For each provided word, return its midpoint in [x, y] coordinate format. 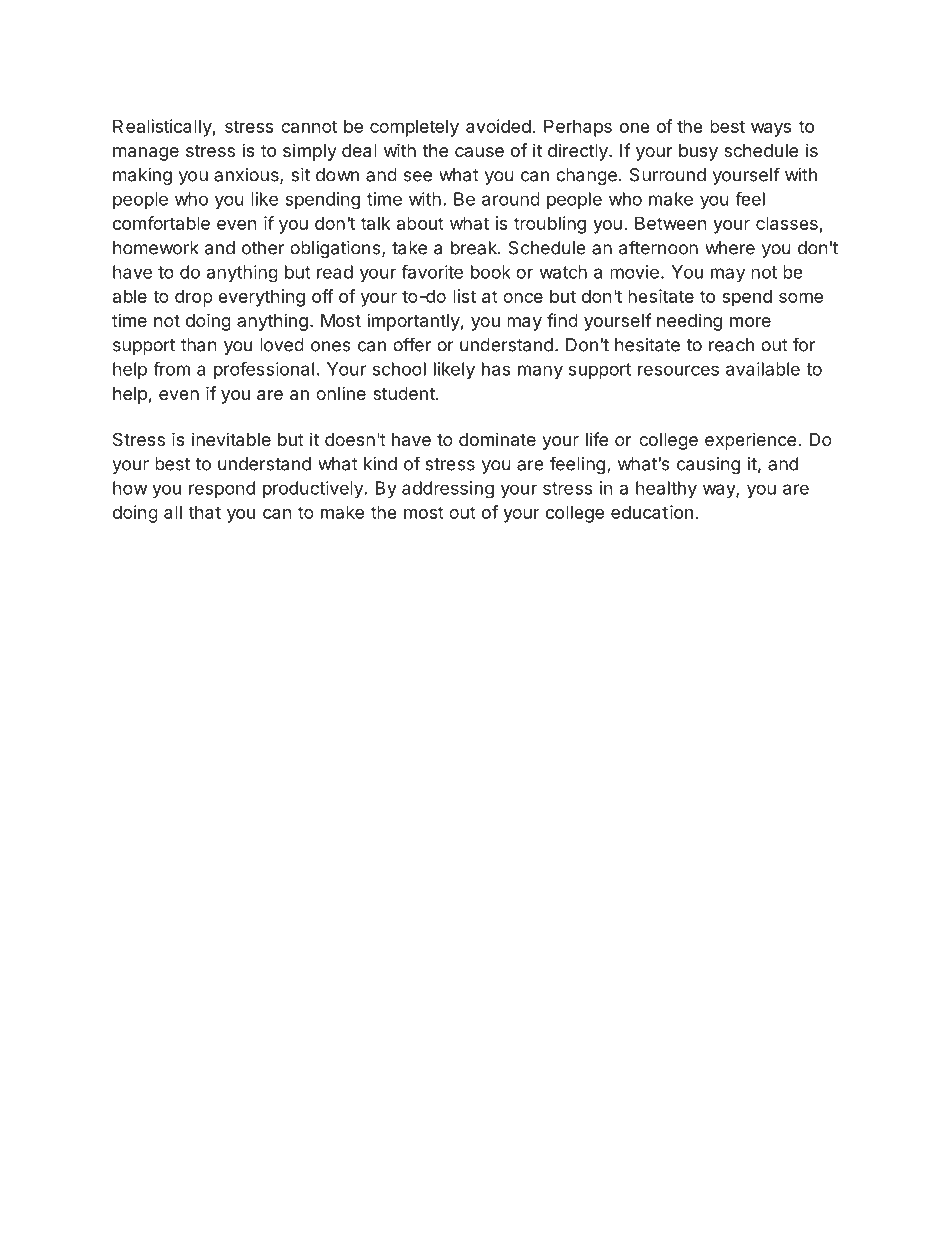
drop [194, 298]
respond [222, 489]
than [199, 345]
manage [146, 154]
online [341, 393]
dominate [497, 439]
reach [731, 345]
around [511, 199]
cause [479, 152]
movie [634, 272]
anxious [247, 176]
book [491, 272]
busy [698, 152]
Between [671, 223]
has [496, 369]
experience [750, 441]
